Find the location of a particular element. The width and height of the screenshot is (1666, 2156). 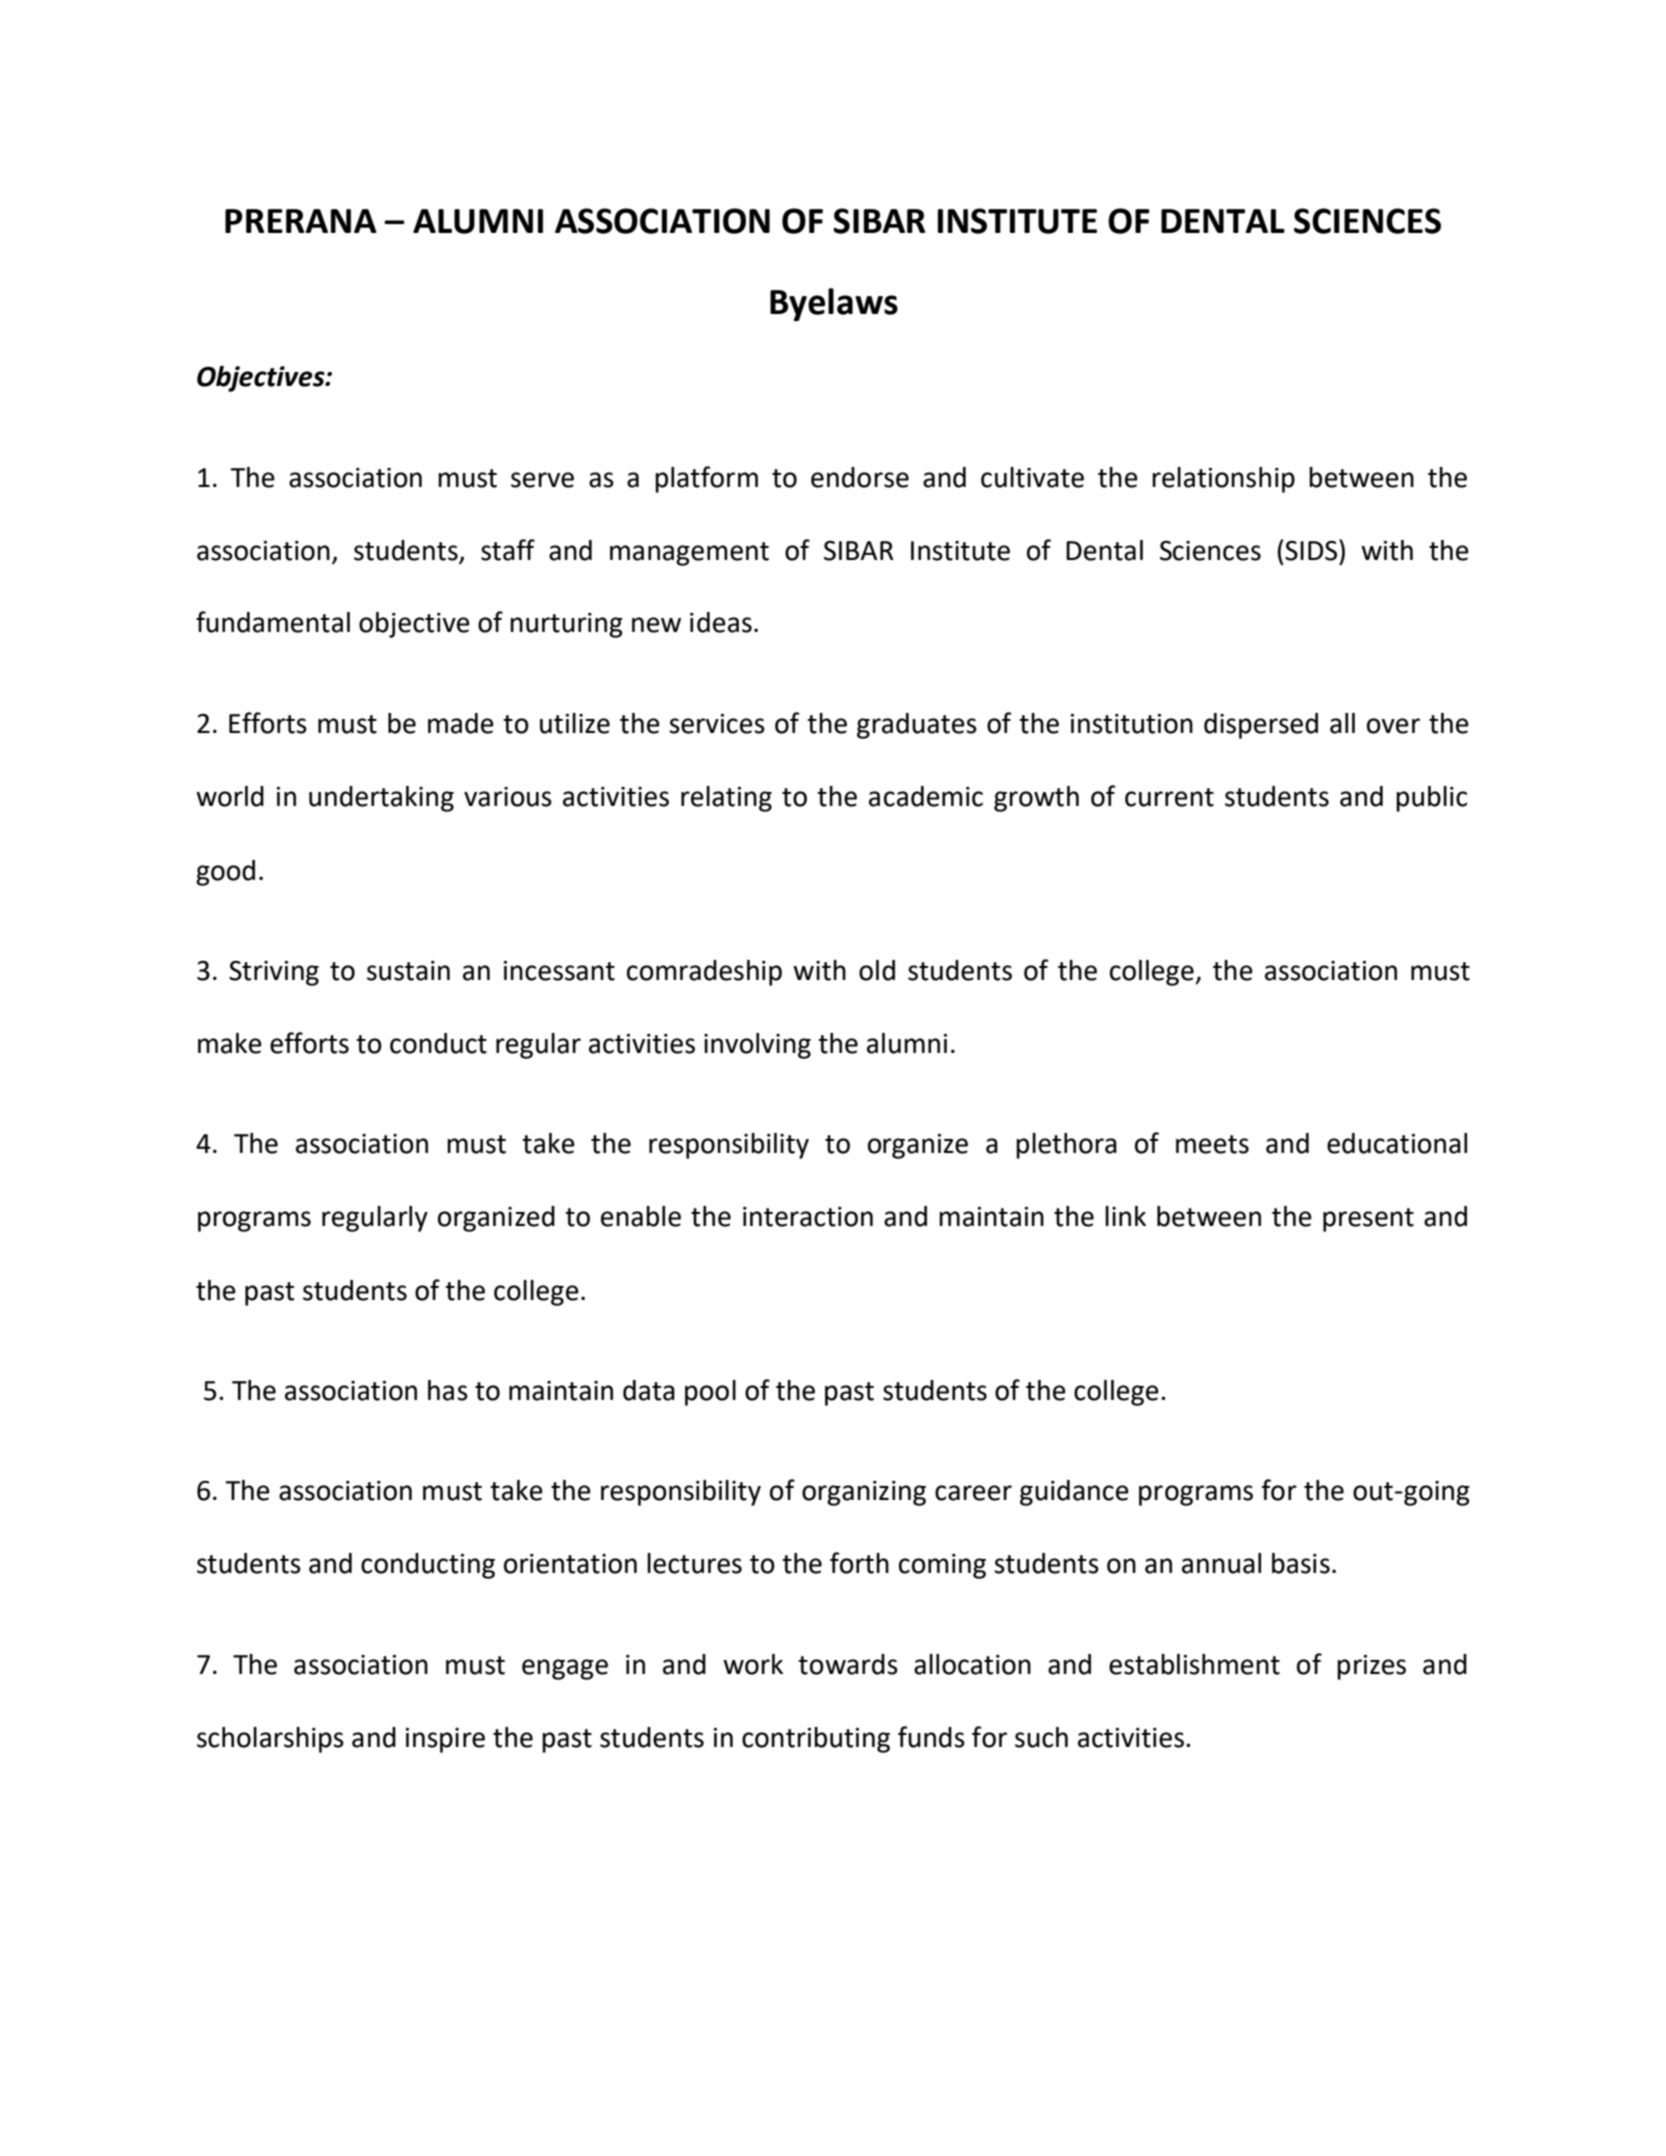

old is located at coordinates (877, 970).
